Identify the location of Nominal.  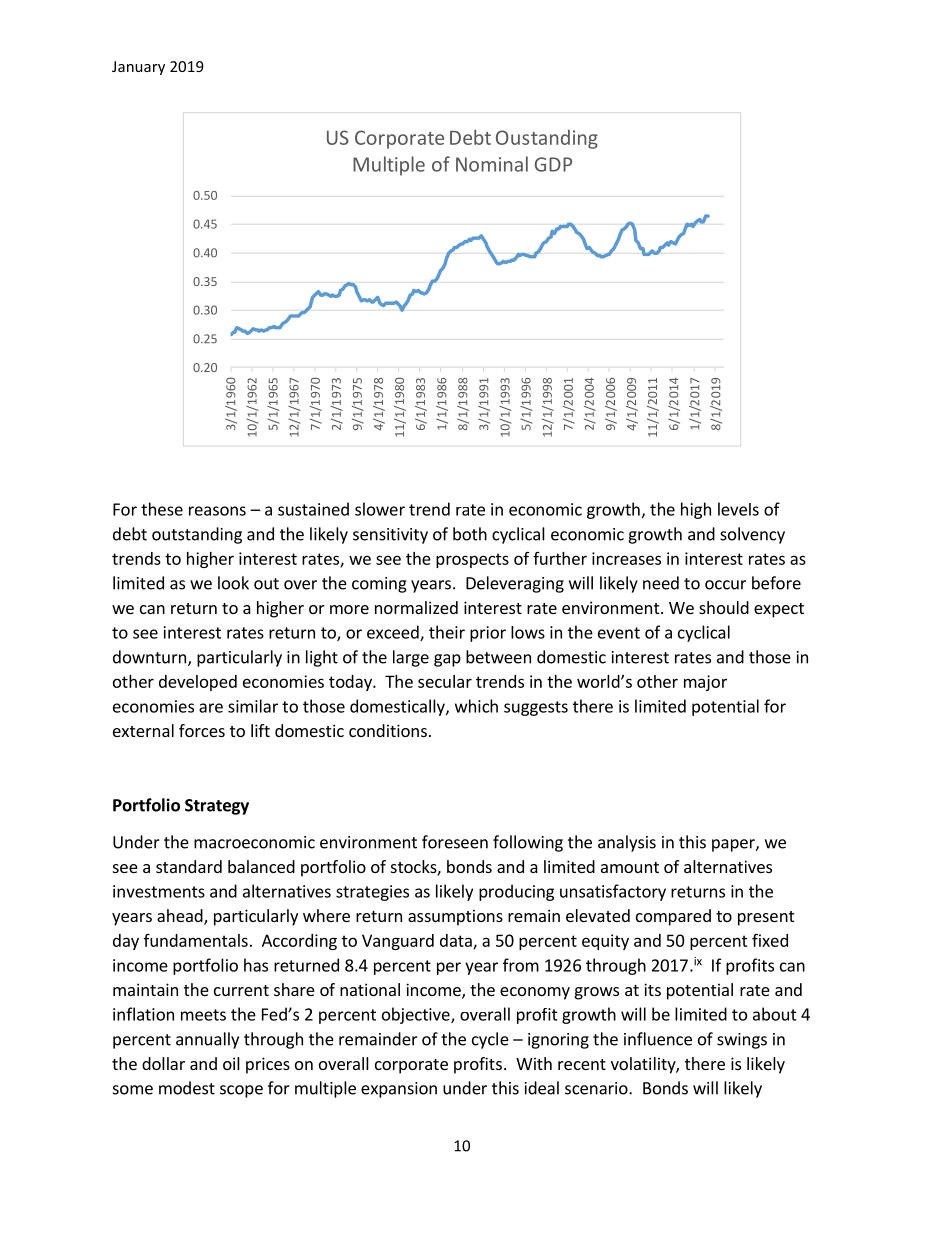
(492, 164).
